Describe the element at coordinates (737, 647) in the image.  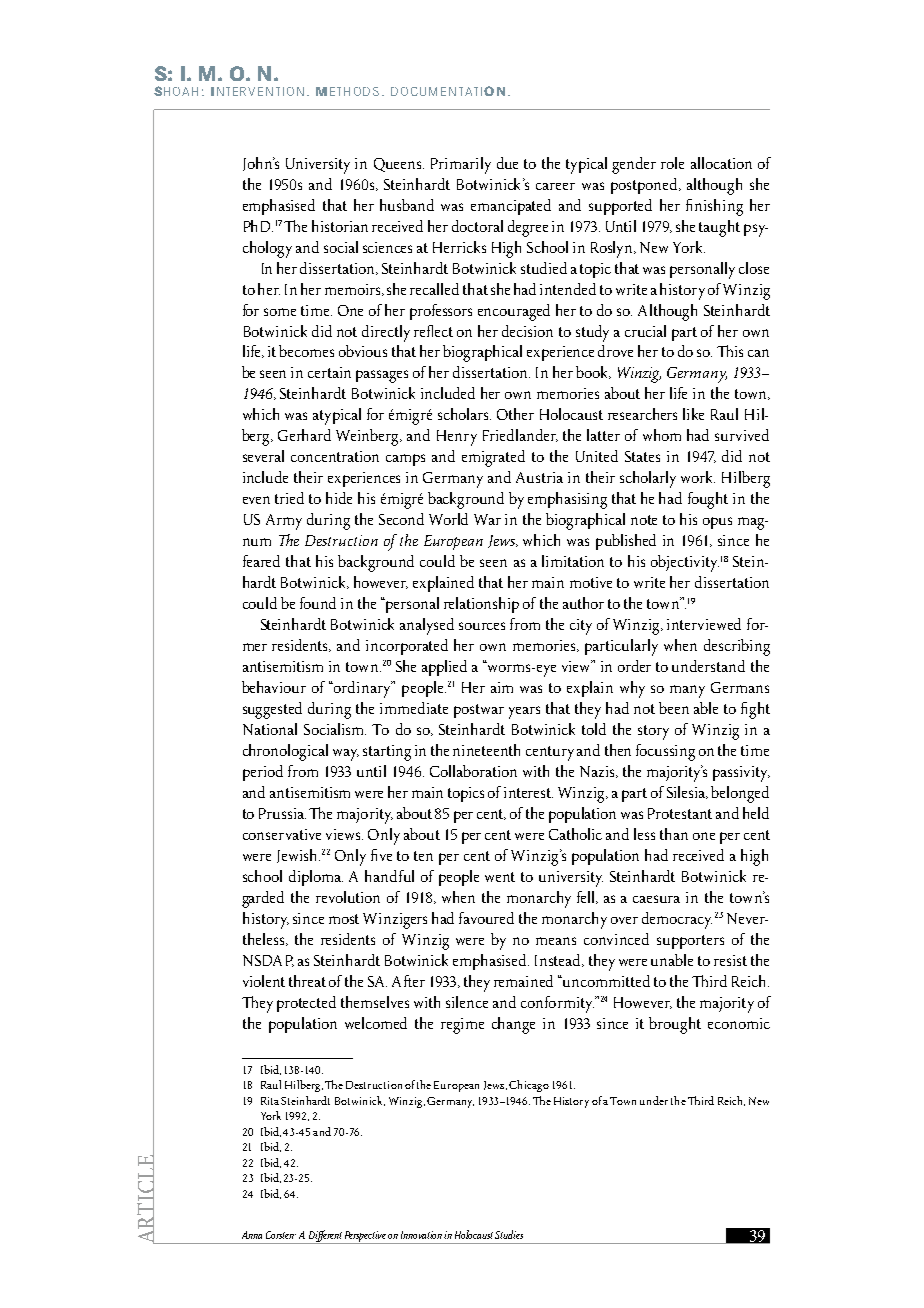
I see `describing` at that location.
